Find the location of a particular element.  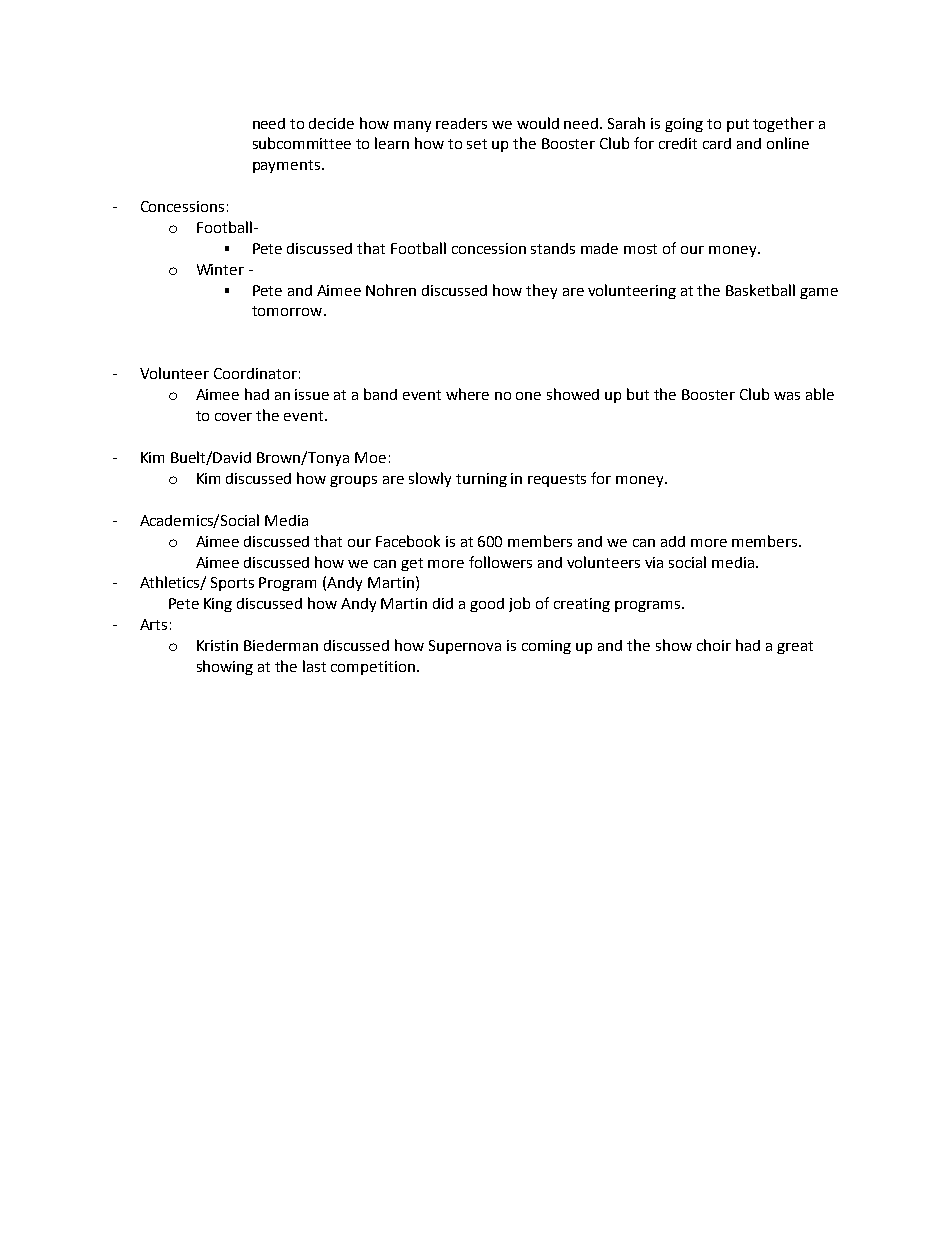

choir is located at coordinates (714, 645).
